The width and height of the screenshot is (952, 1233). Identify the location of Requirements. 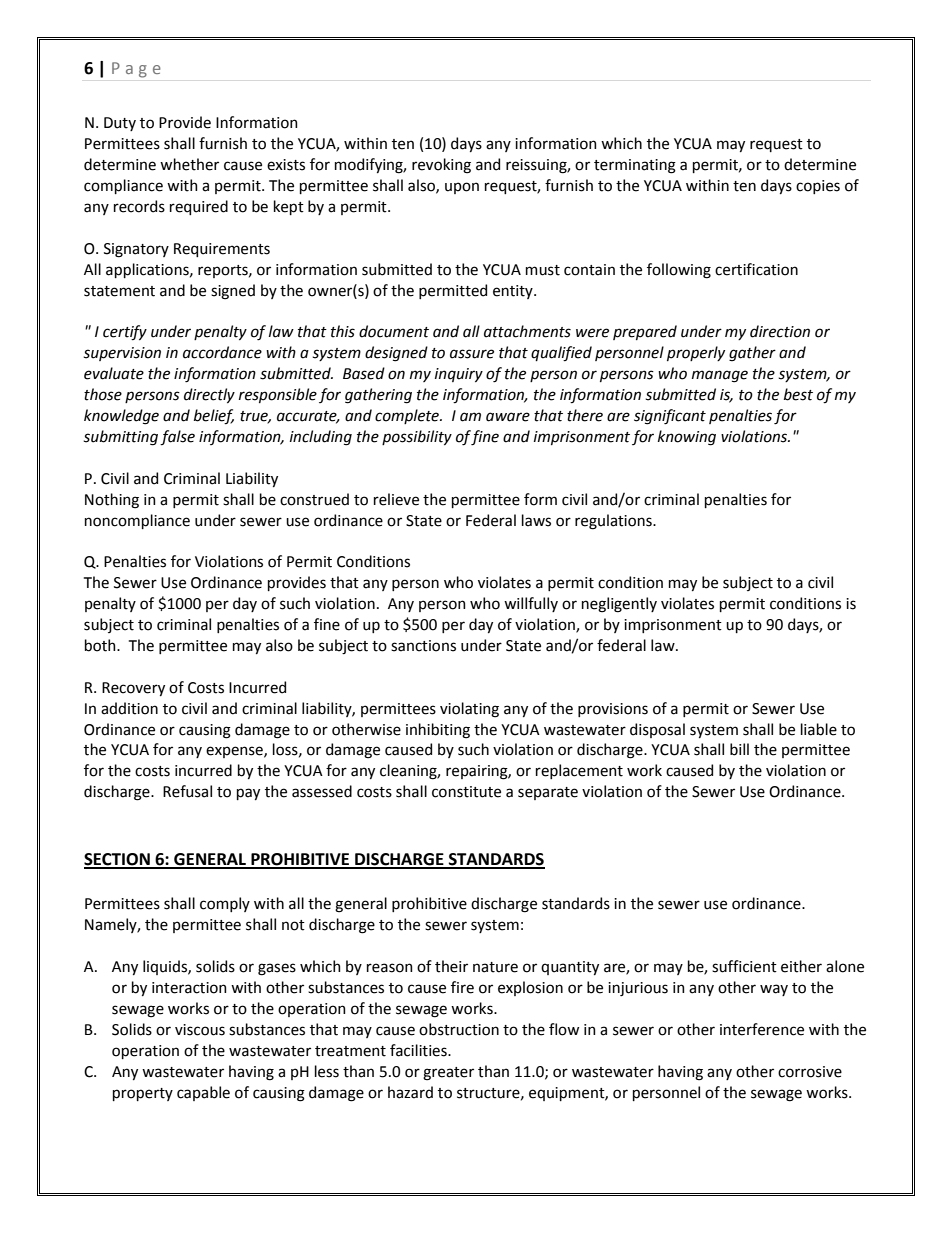
(222, 250).
